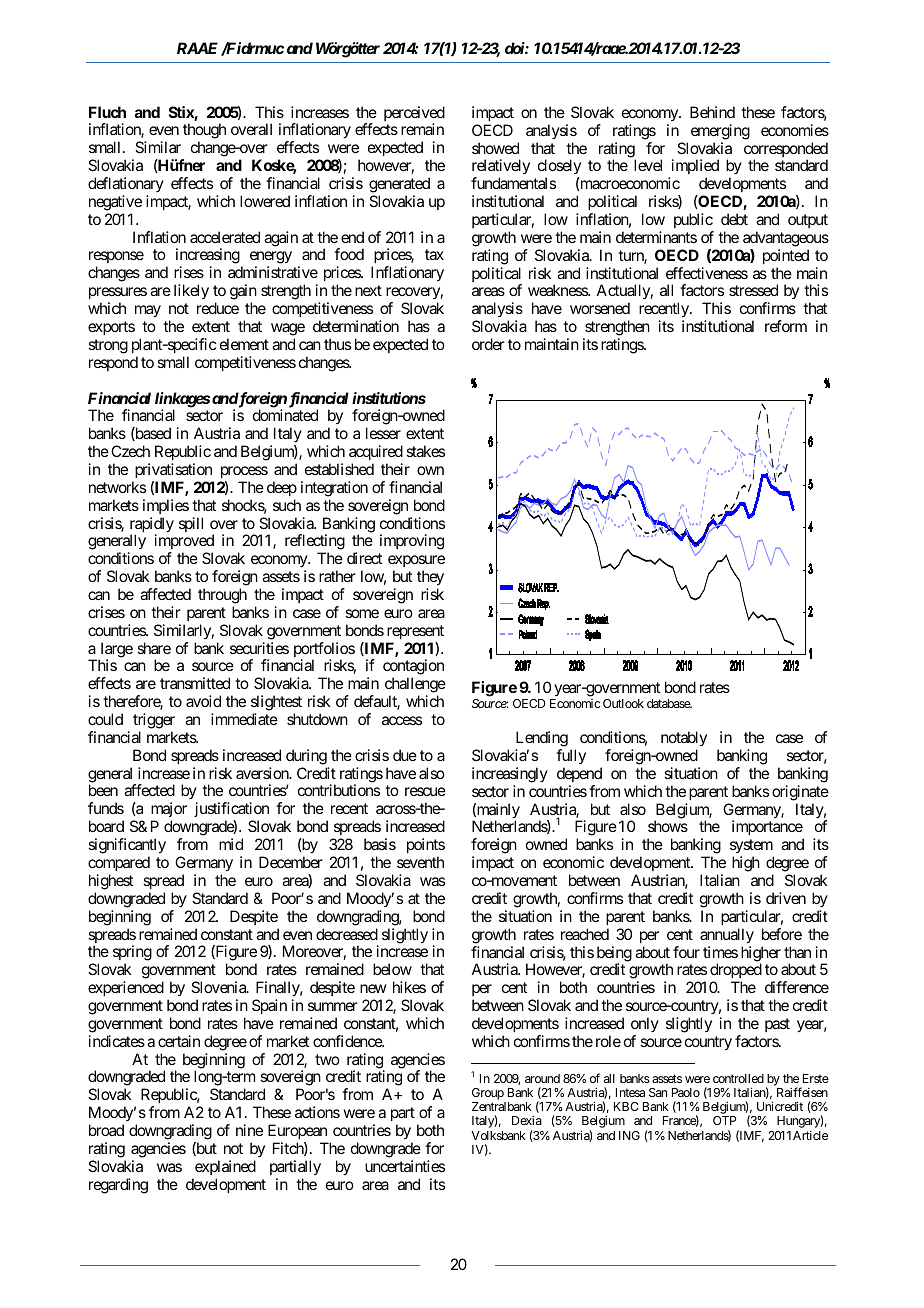 Image resolution: width=924 pixels, height=1308 pixels. What do you see at coordinates (786, 326) in the screenshot?
I see `reform` at bounding box center [786, 326].
